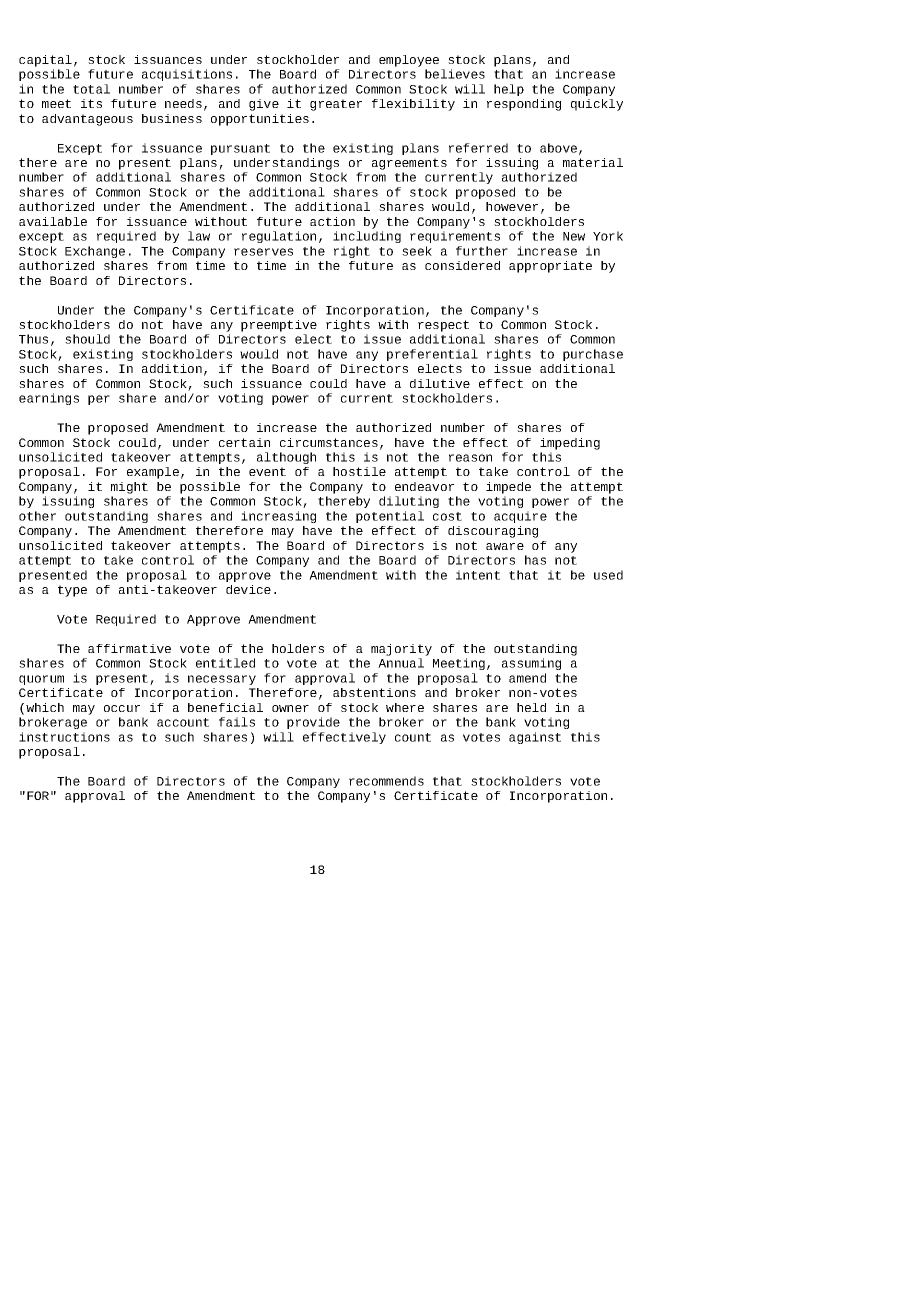 The width and height of the screenshot is (924, 1308). I want to click on greater, so click(336, 105).
